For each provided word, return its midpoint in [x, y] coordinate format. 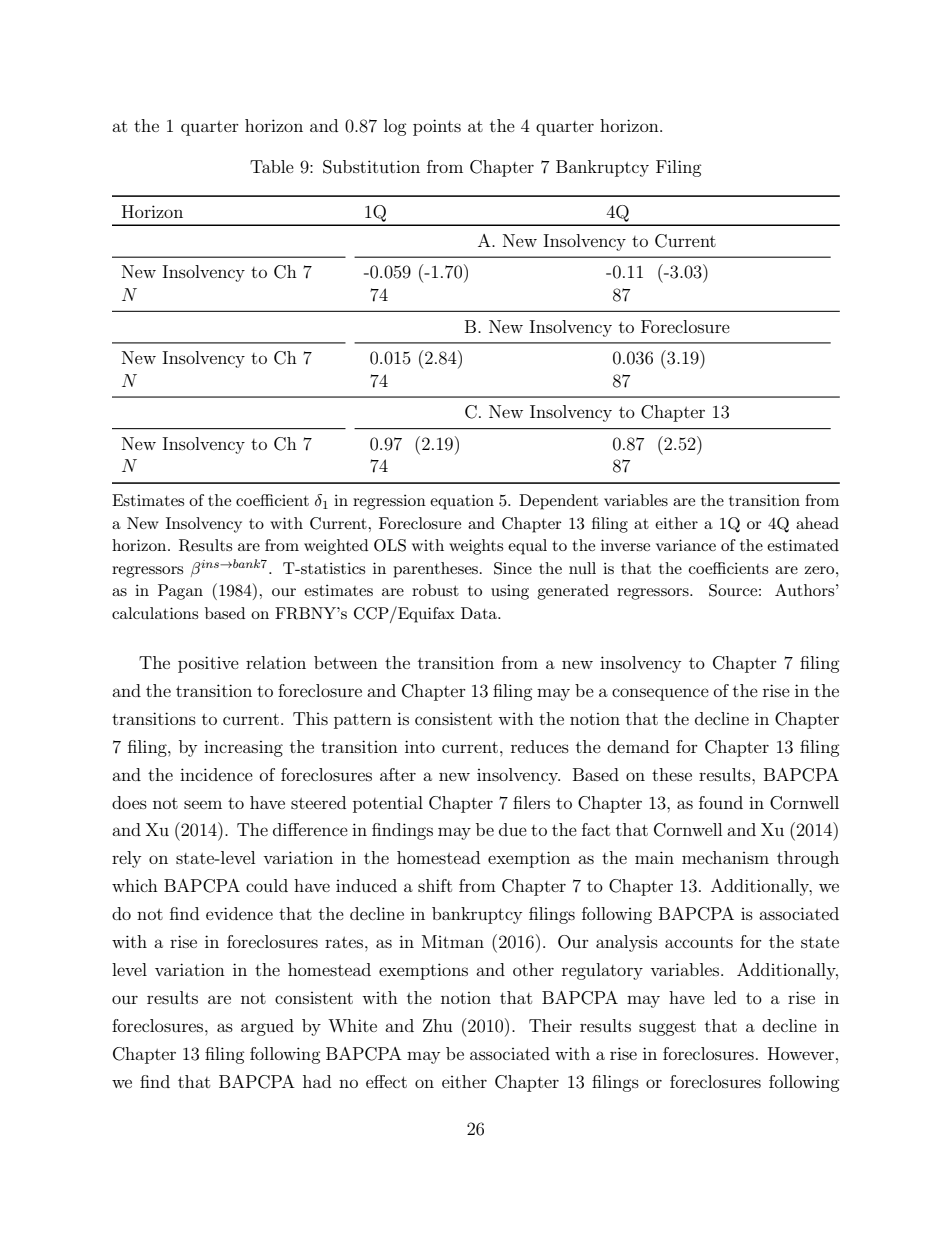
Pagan [180, 592]
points [437, 127]
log [395, 127]
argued [267, 1027]
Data [480, 613]
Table [272, 166]
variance [686, 545]
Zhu [438, 1025]
